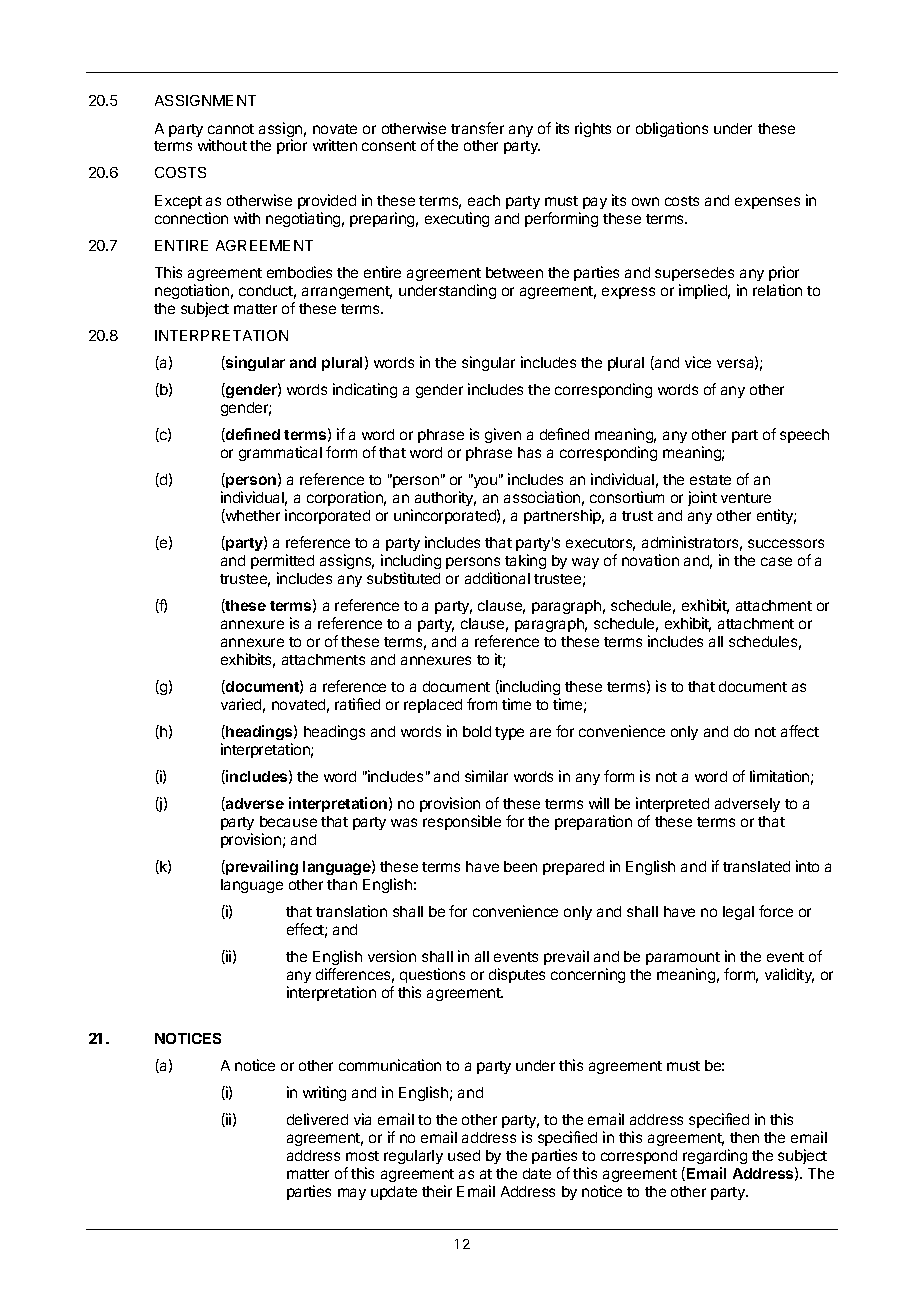  Describe the element at coordinates (800, 731) in the image. I see `affect` at that location.
